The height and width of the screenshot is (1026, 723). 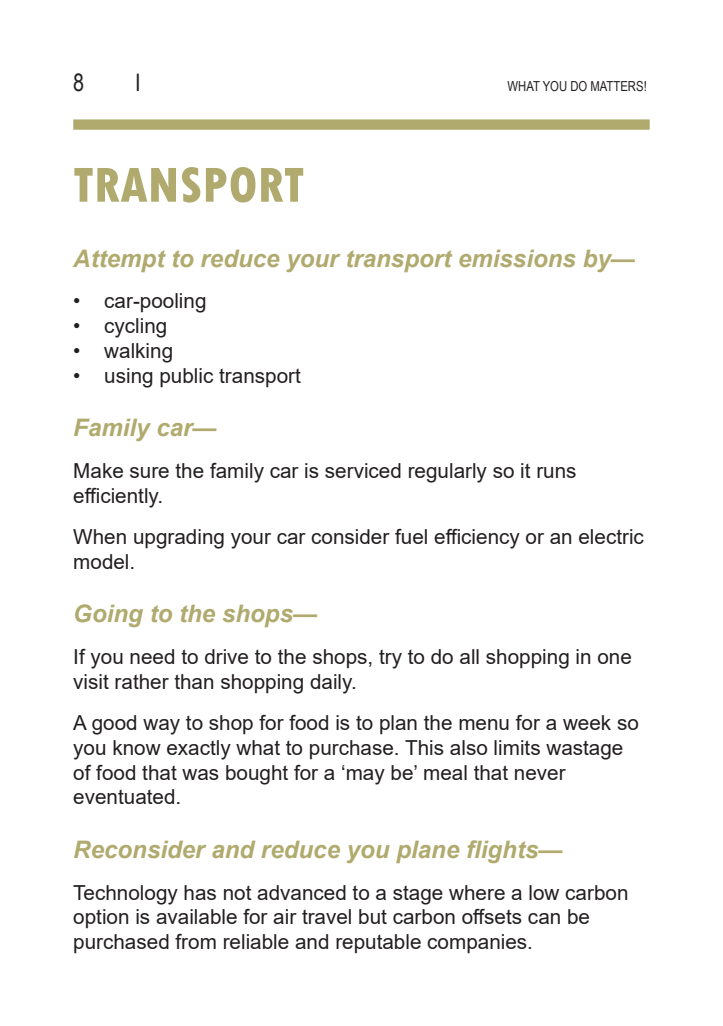 What do you see at coordinates (517, 258) in the screenshot?
I see `emissions` at bounding box center [517, 258].
